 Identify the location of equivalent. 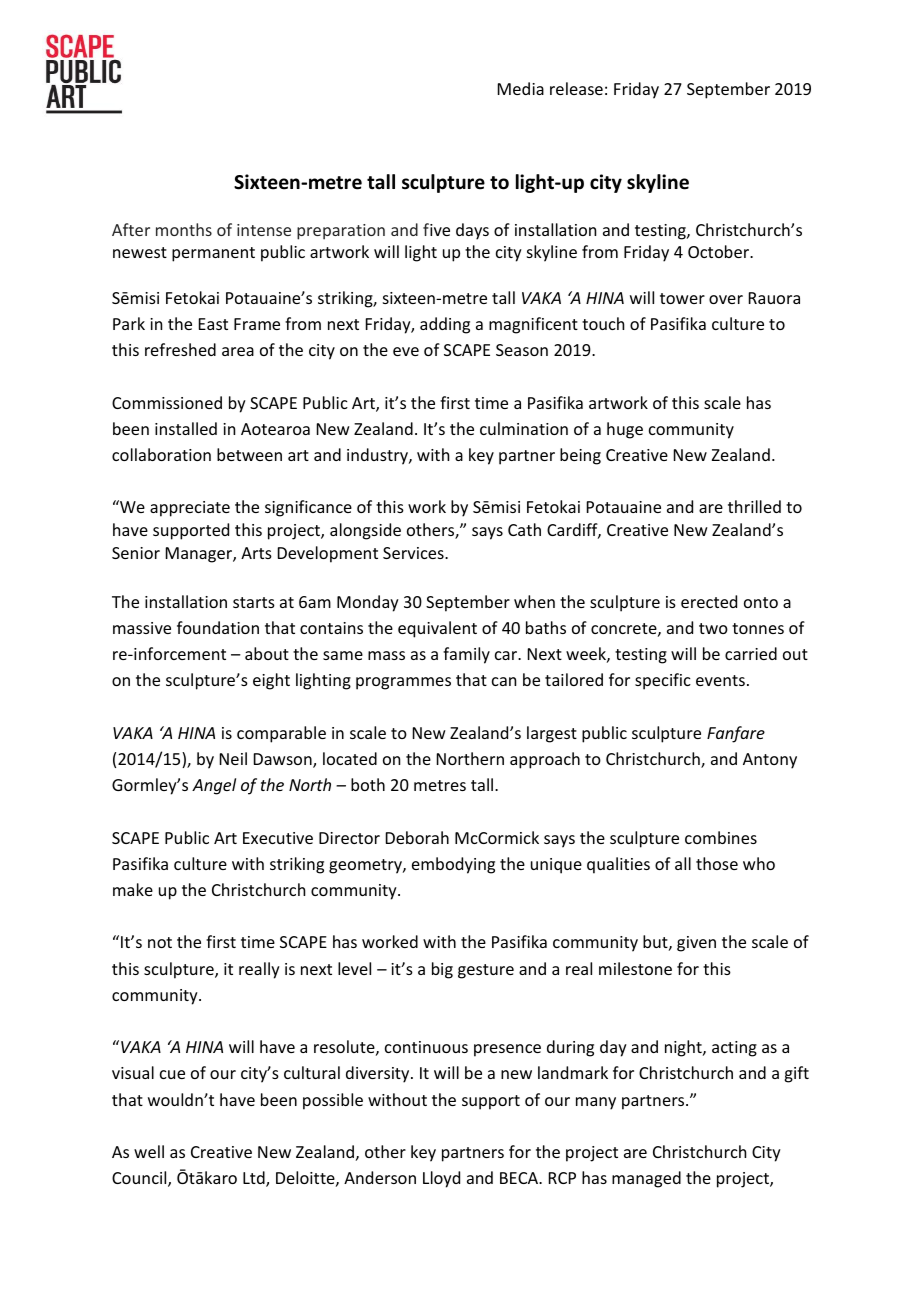
(437, 629).
